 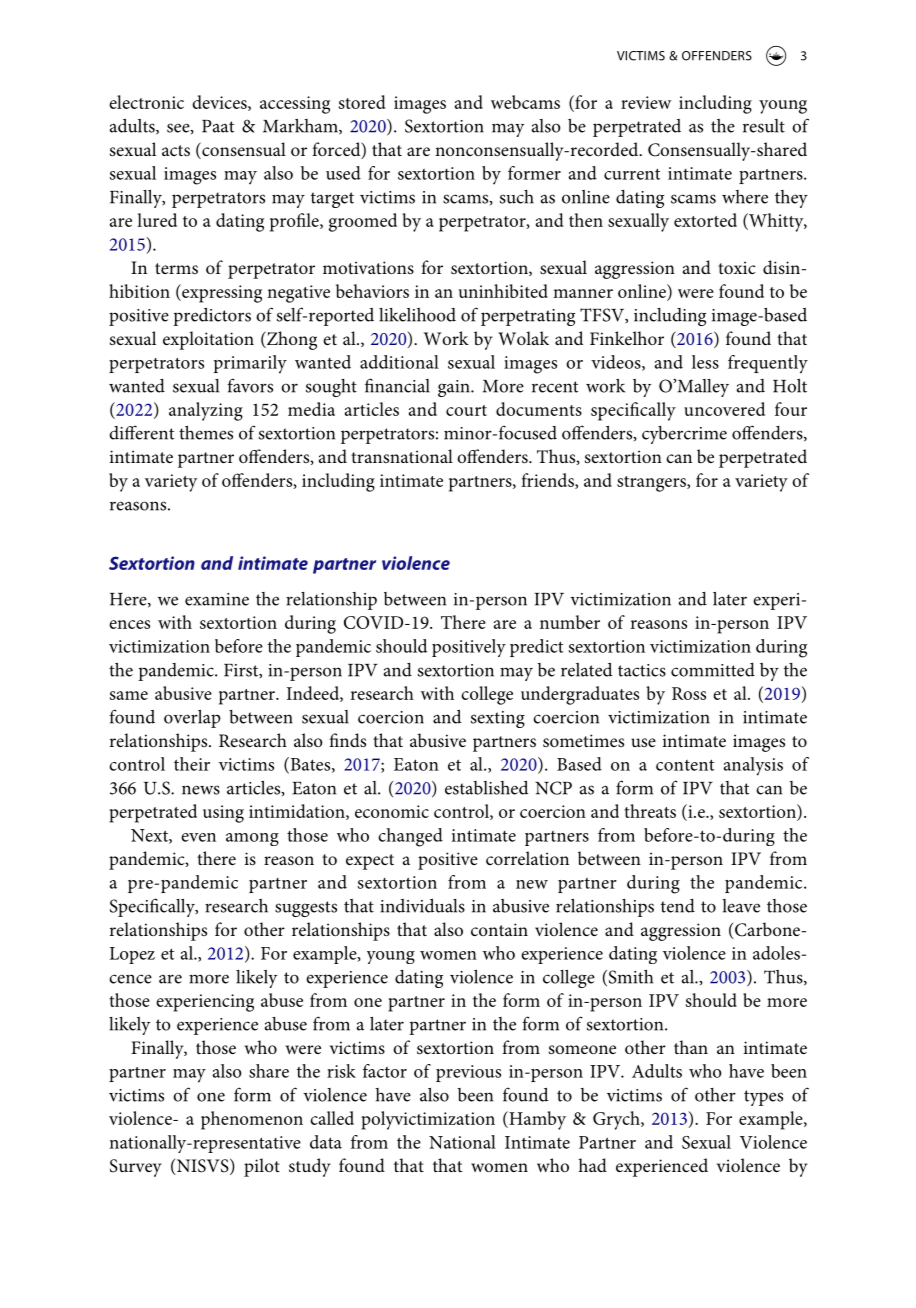 What do you see at coordinates (252, 1120) in the page?
I see `phenomenon` at bounding box center [252, 1120].
